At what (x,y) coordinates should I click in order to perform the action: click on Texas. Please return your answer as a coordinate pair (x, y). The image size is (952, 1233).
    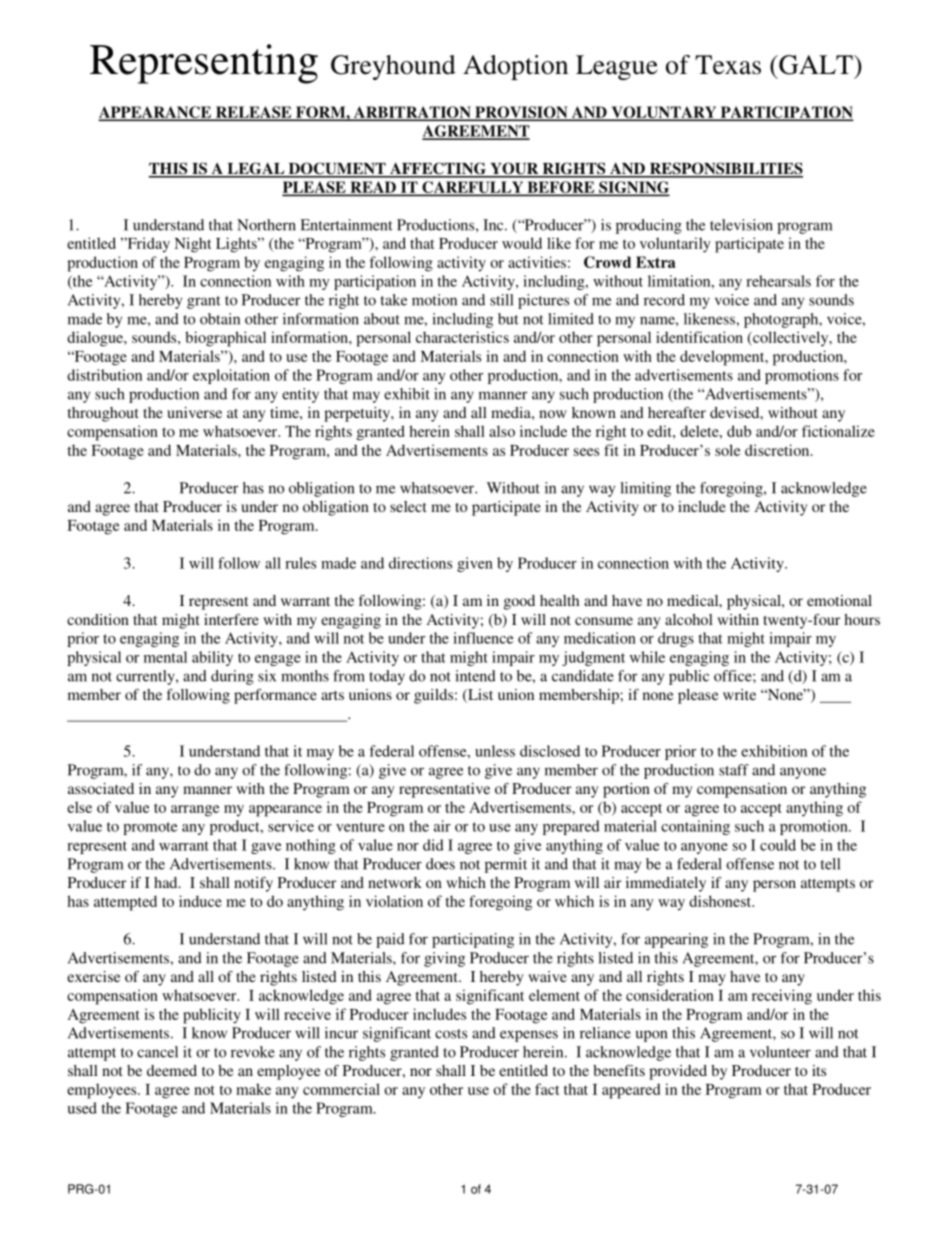
    Looking at the image, I should click on (728, 65).
